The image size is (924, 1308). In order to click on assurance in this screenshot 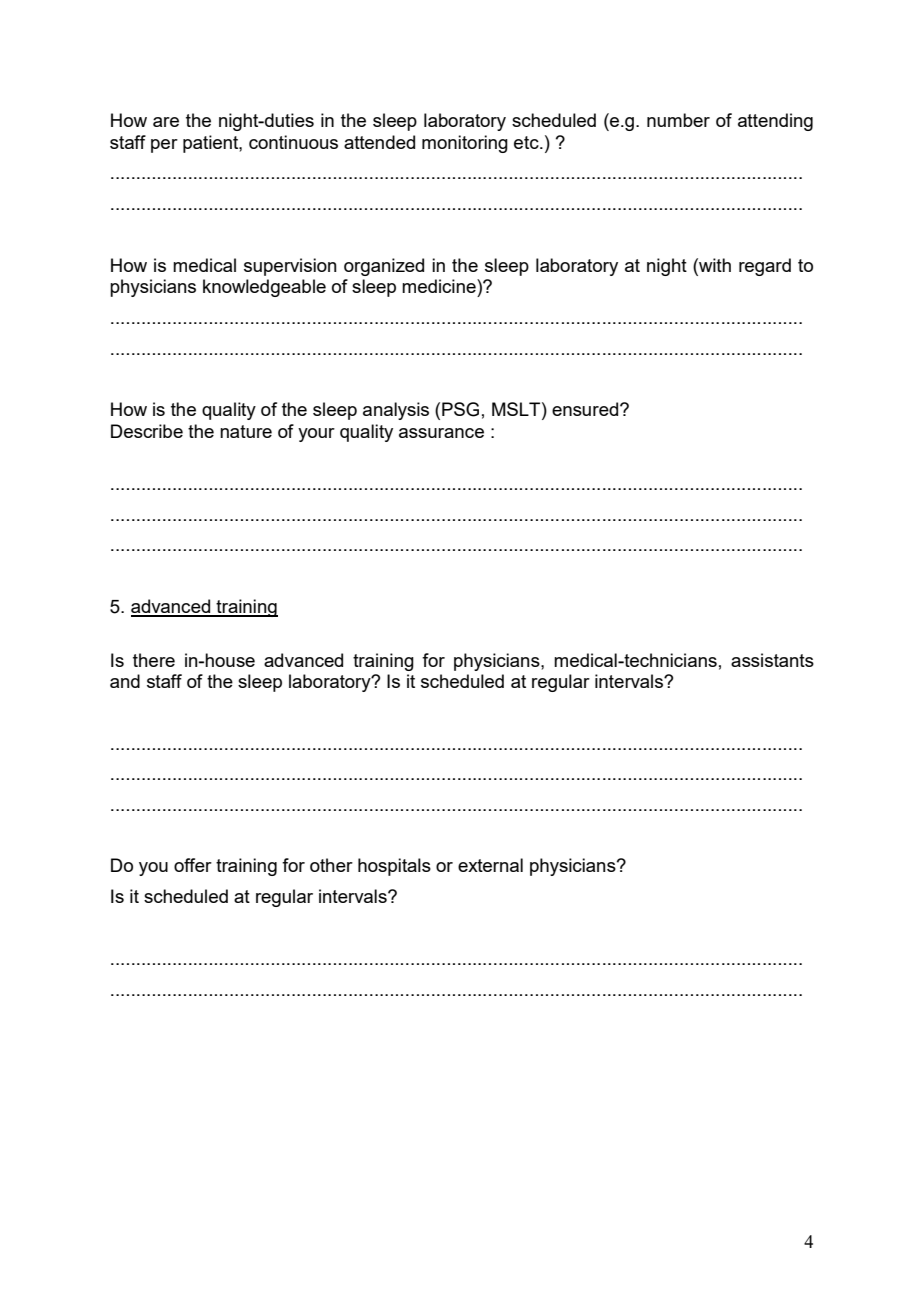, I will do `click(441, 433)`.
